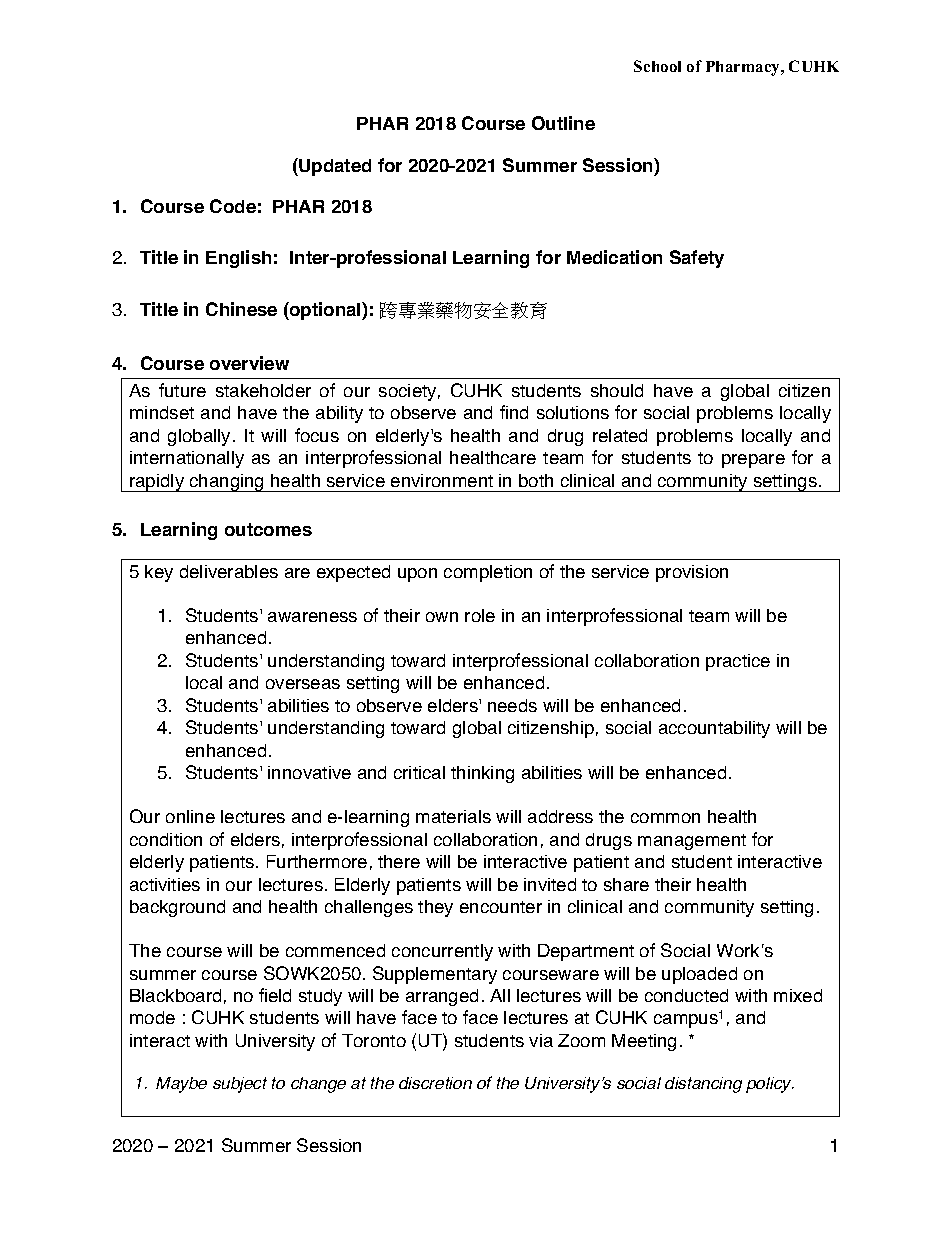  Describe the element at coordinates (488, 573) in the screenshot. I see `completion` at that location.
